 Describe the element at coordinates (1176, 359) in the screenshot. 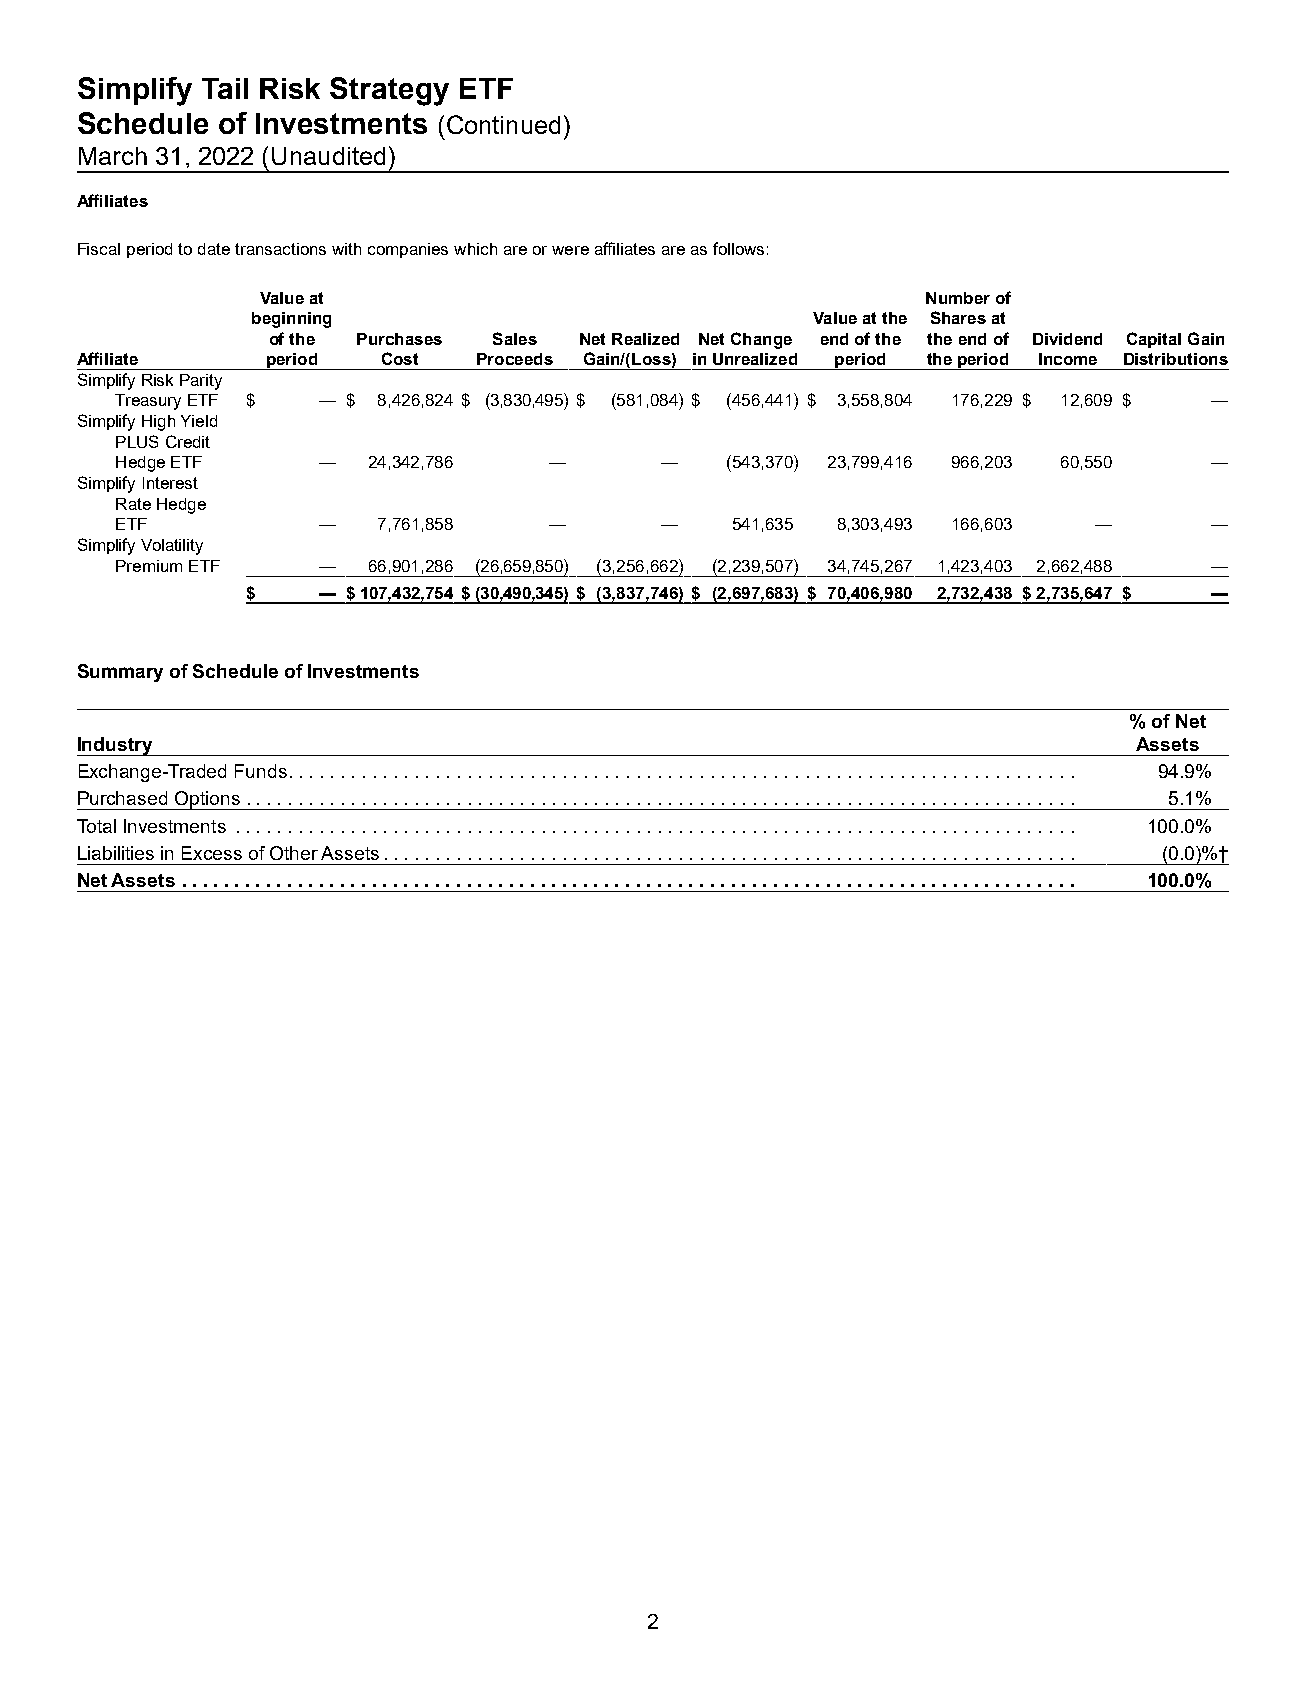

I see `Distributions` at that location.
